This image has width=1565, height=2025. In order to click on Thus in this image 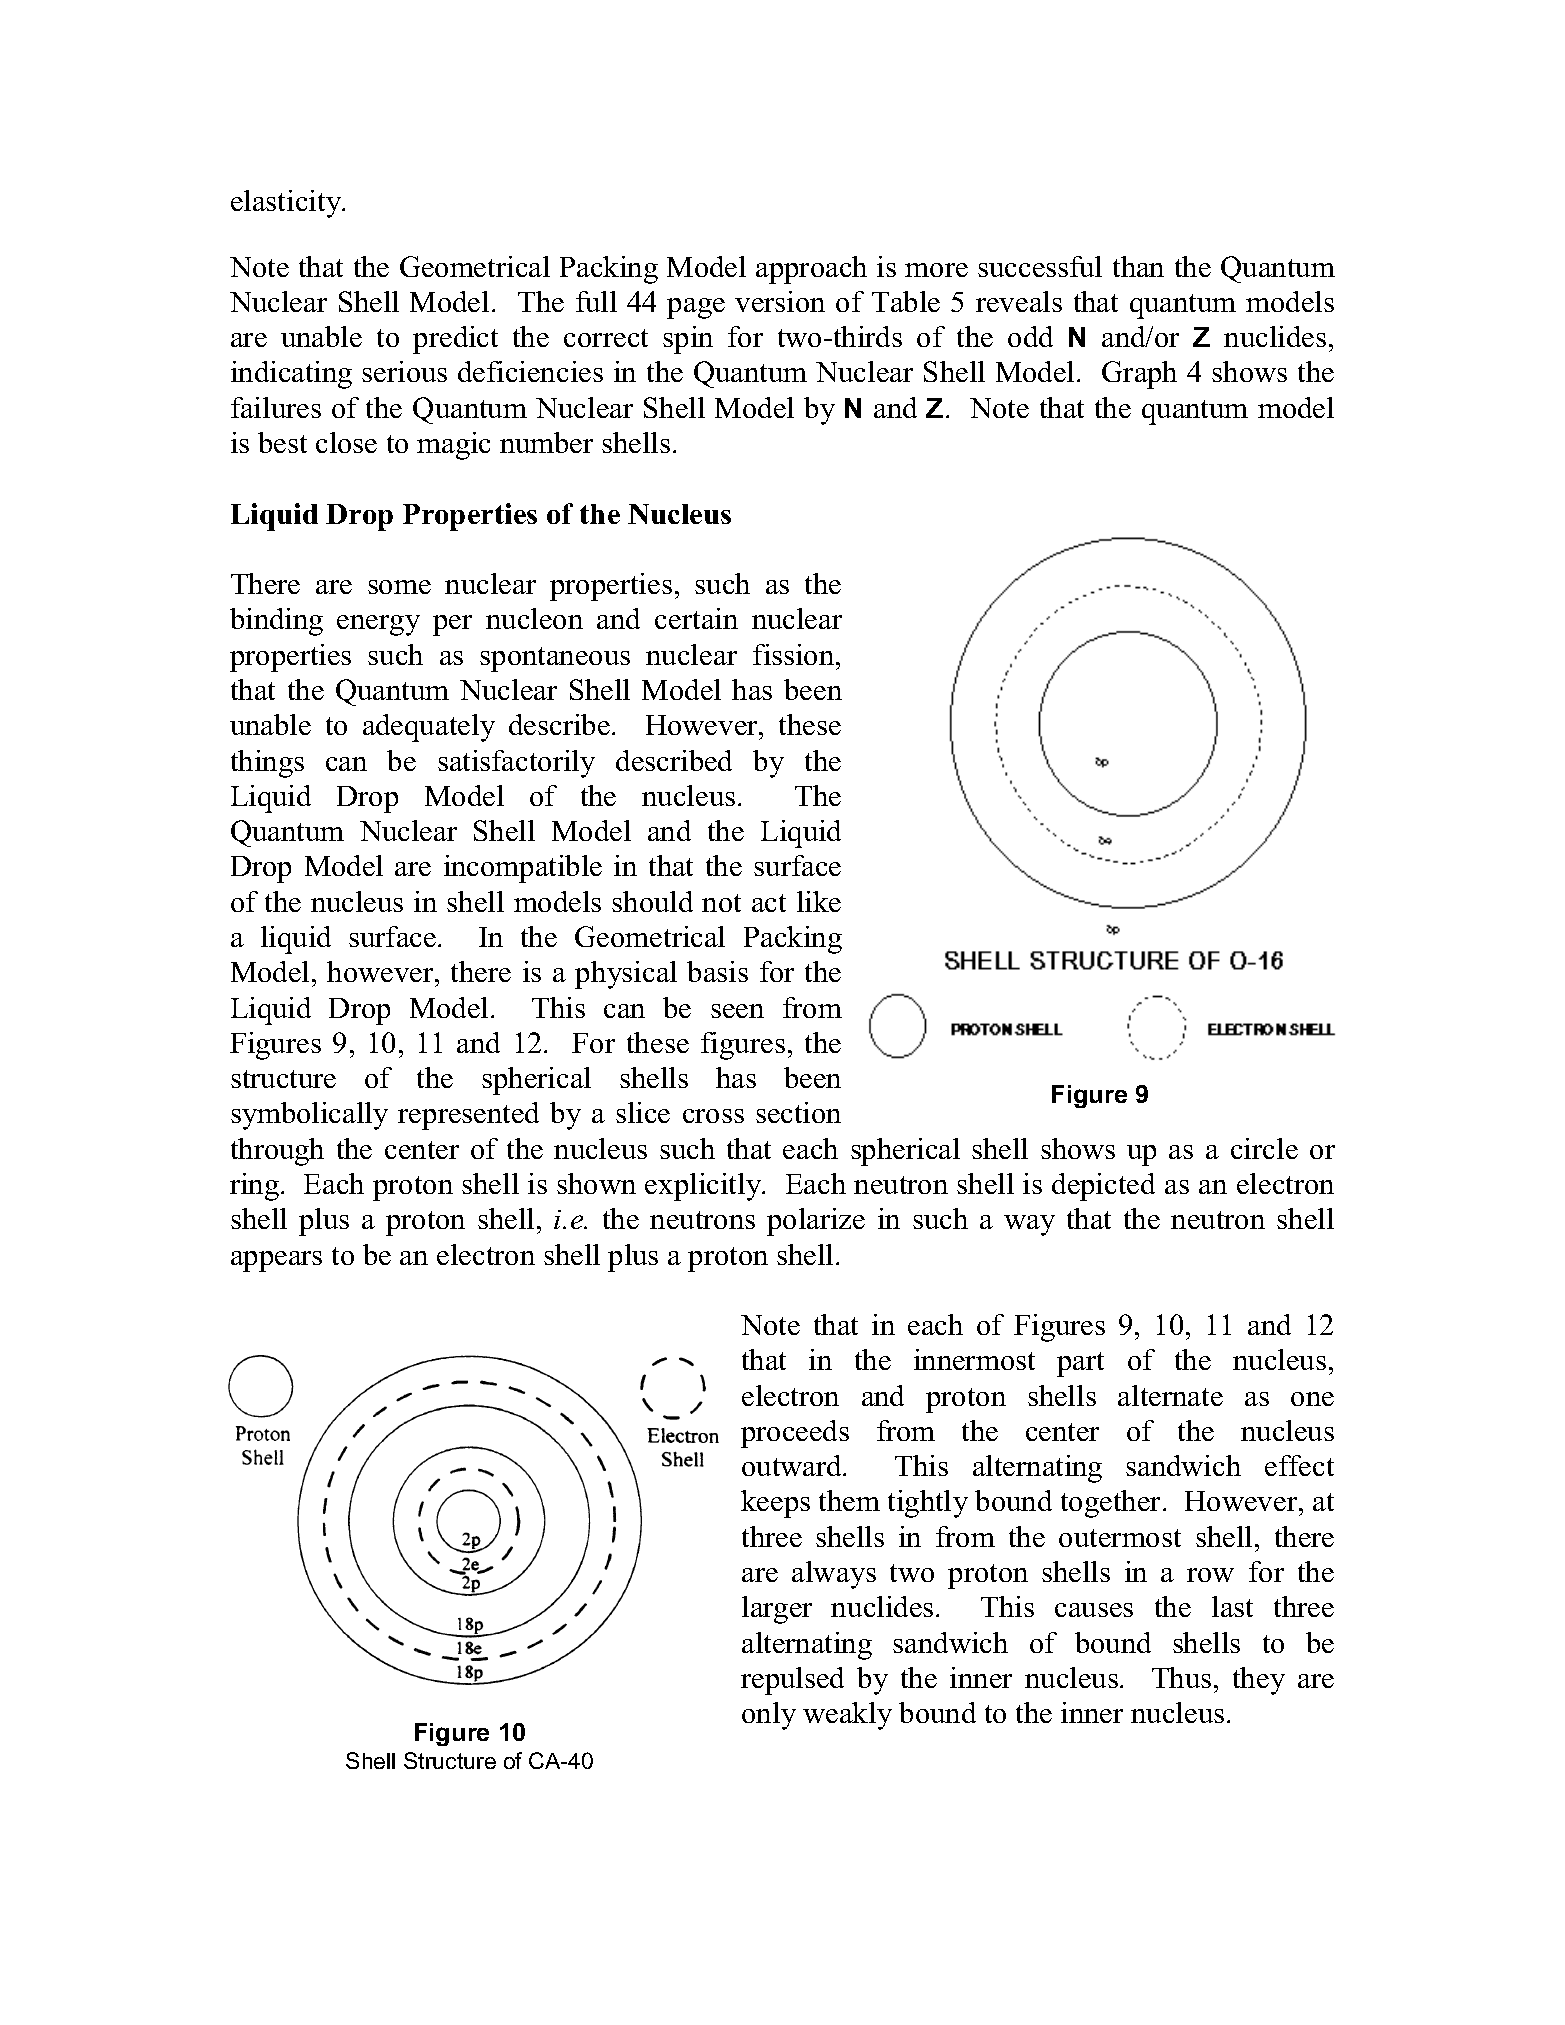, I will do `click(1181, 1677)`.
